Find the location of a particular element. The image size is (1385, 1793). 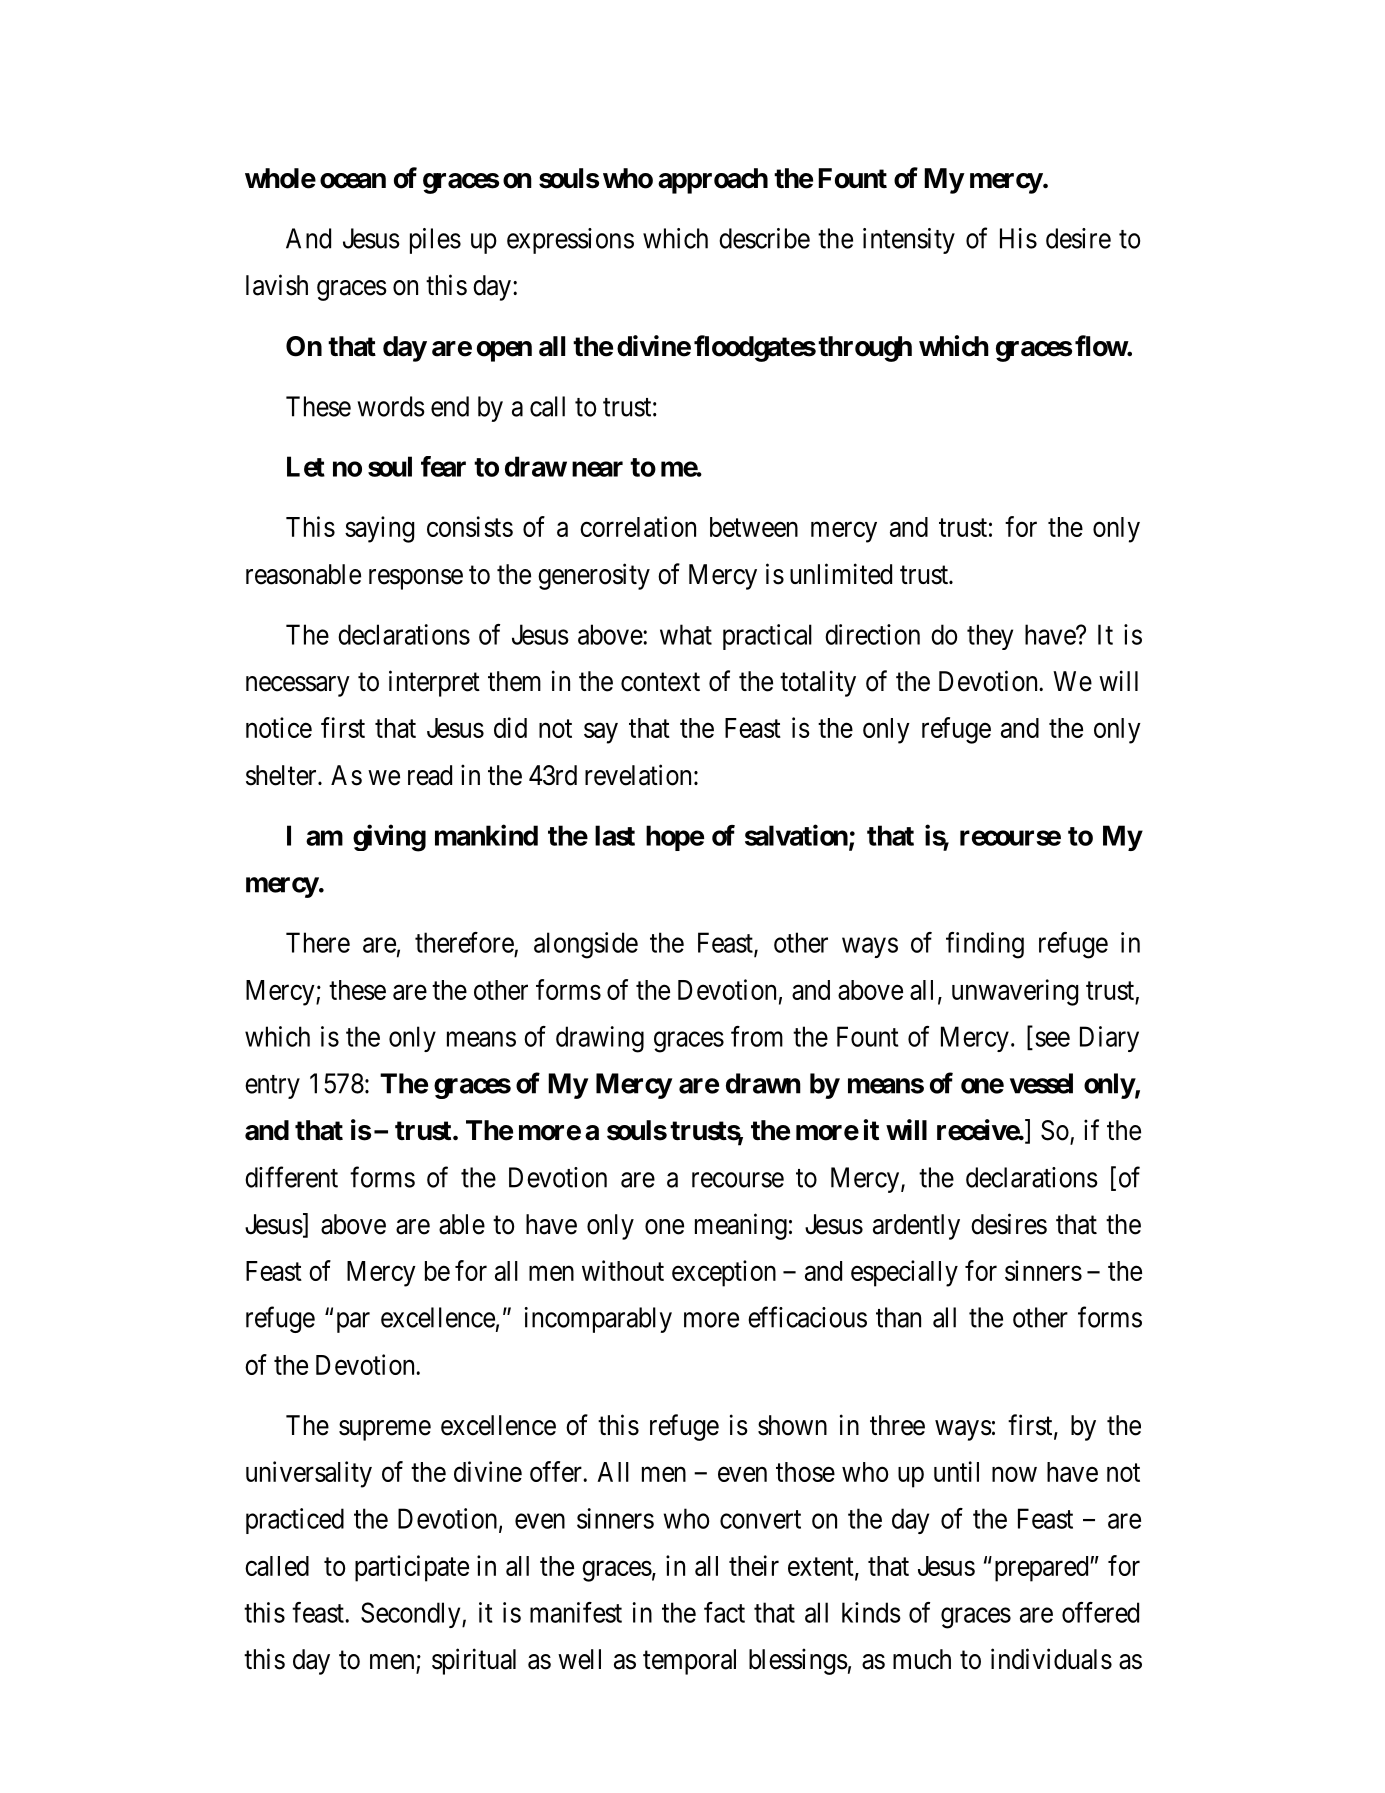

approach is located at coordinates (713, 181).
